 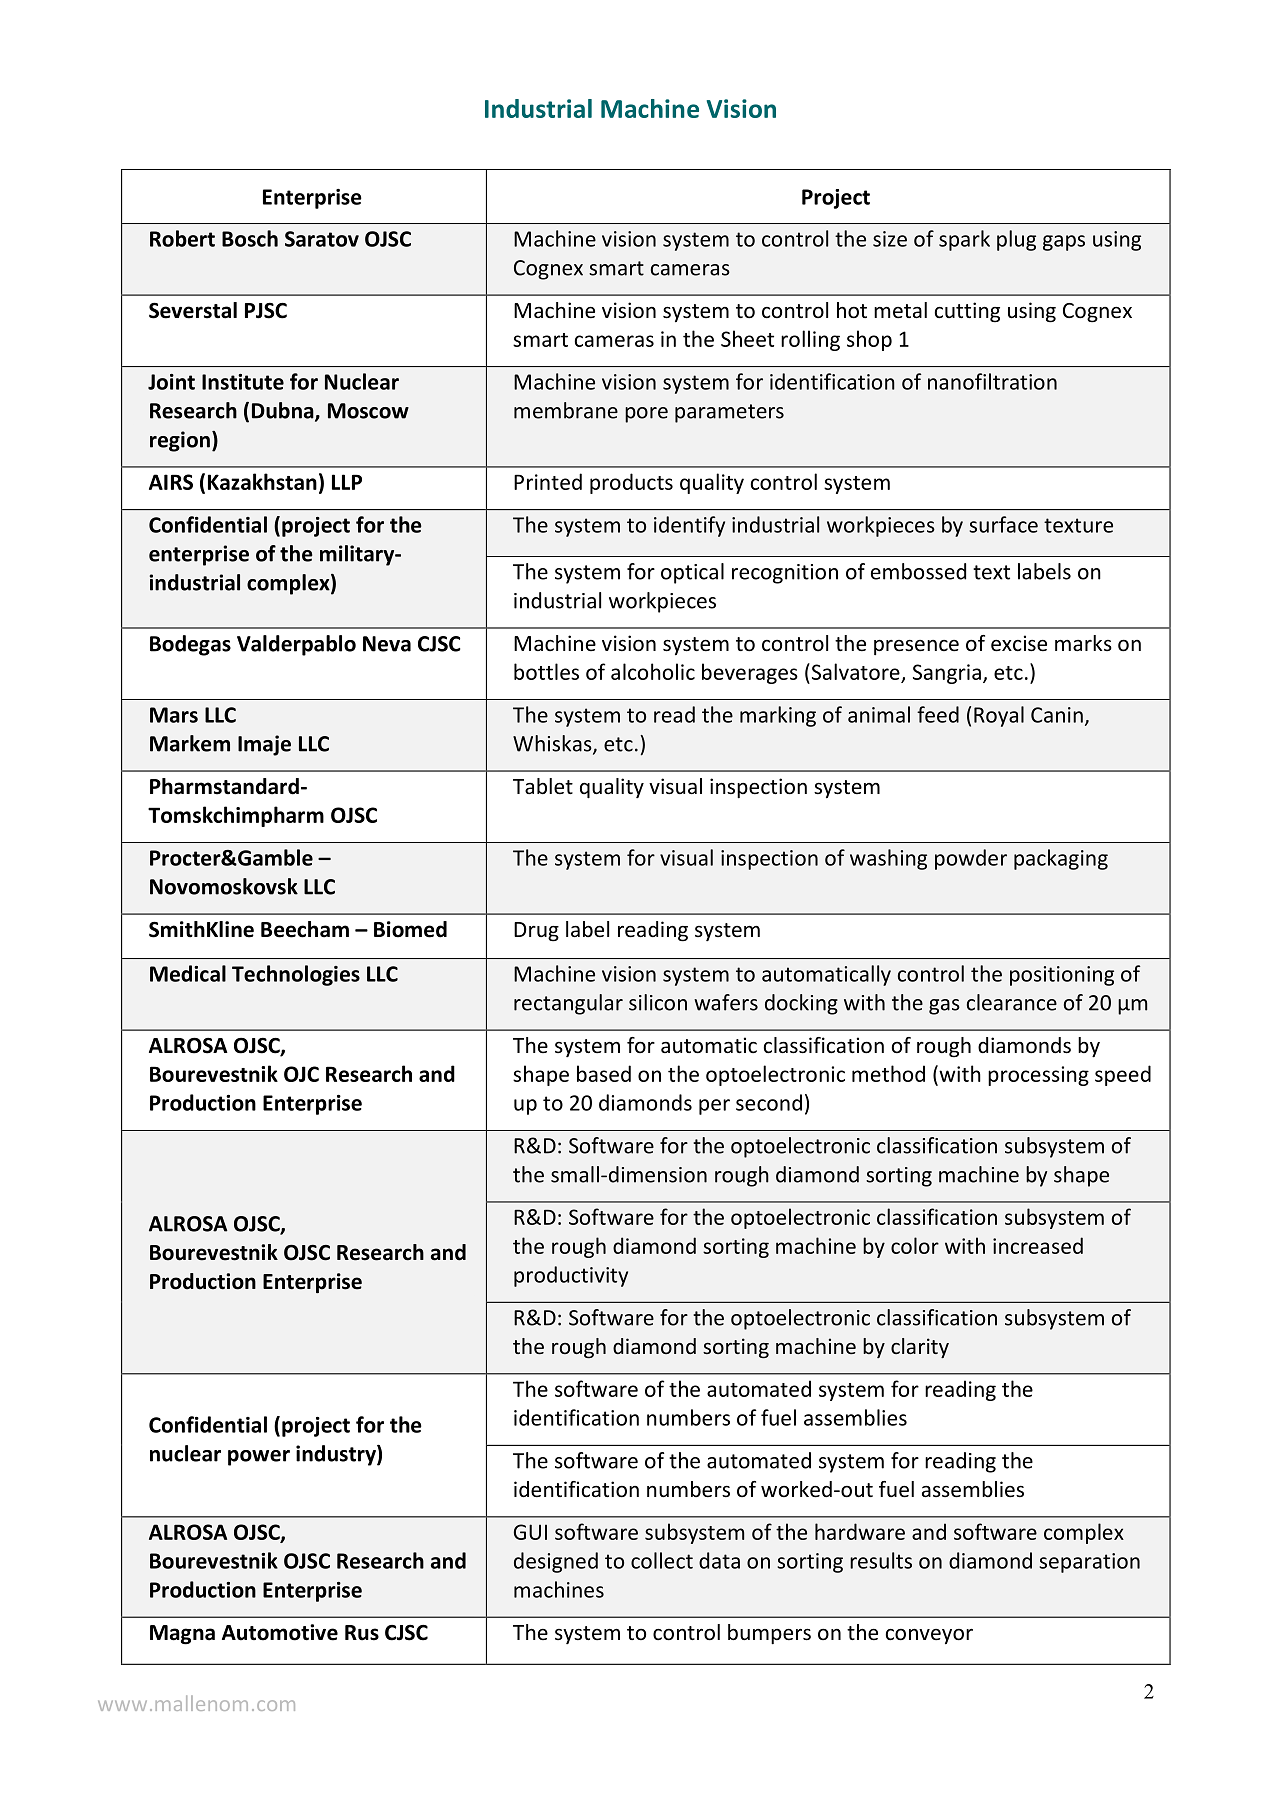 What do you see at coordinates (662, 1560) in the page?
I see `collect` at bounding box center [662, 1560].
